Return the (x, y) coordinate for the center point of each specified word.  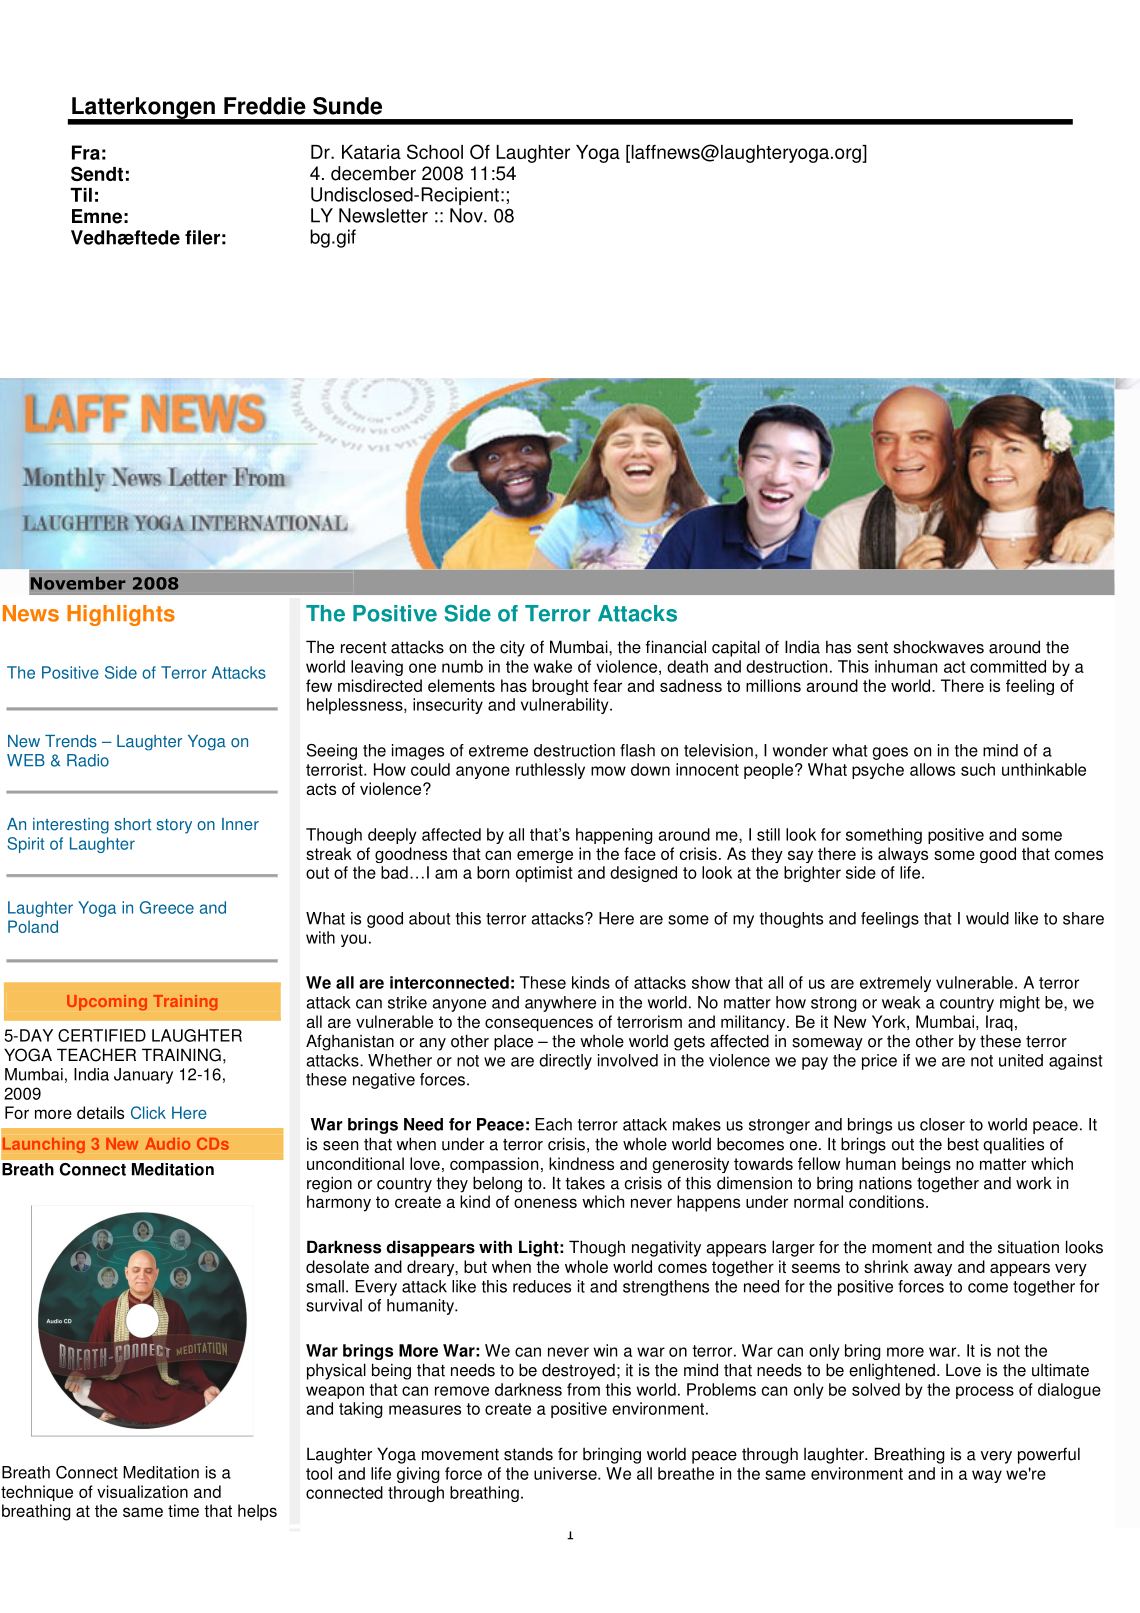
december (373, 173)
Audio (167, 1144)
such (978, 769)
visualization (142, 1491)
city (512, 648)
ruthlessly (550, 771)
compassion (494, 1165)
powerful (1049, 1455)
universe (566, 1473)
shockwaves (938, 647)
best (963, 1144)
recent (364, 648)
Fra (86, 152)
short (133, 824)
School (435, 151)
